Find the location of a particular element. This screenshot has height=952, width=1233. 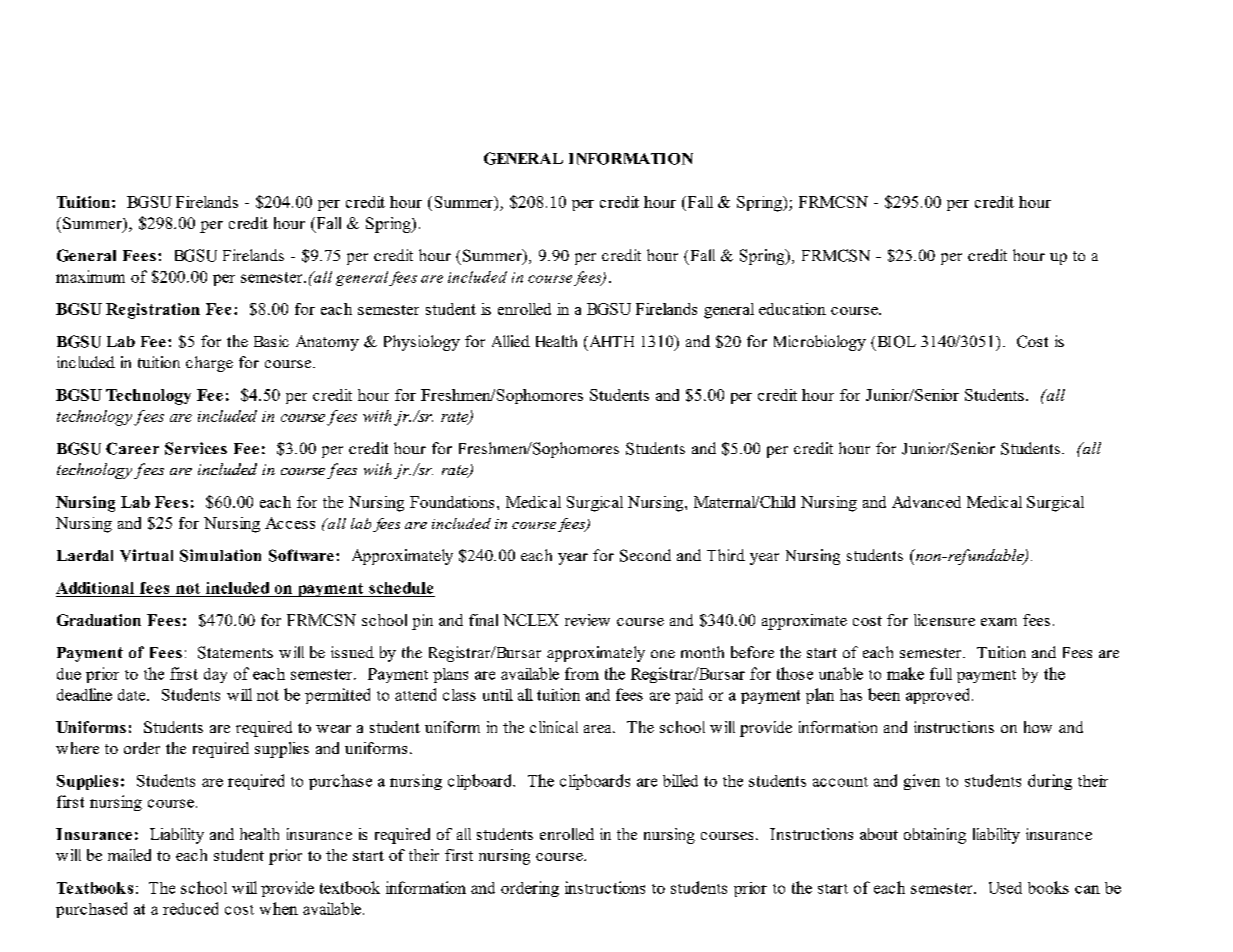

Access is located at coordinates (290, 523).
